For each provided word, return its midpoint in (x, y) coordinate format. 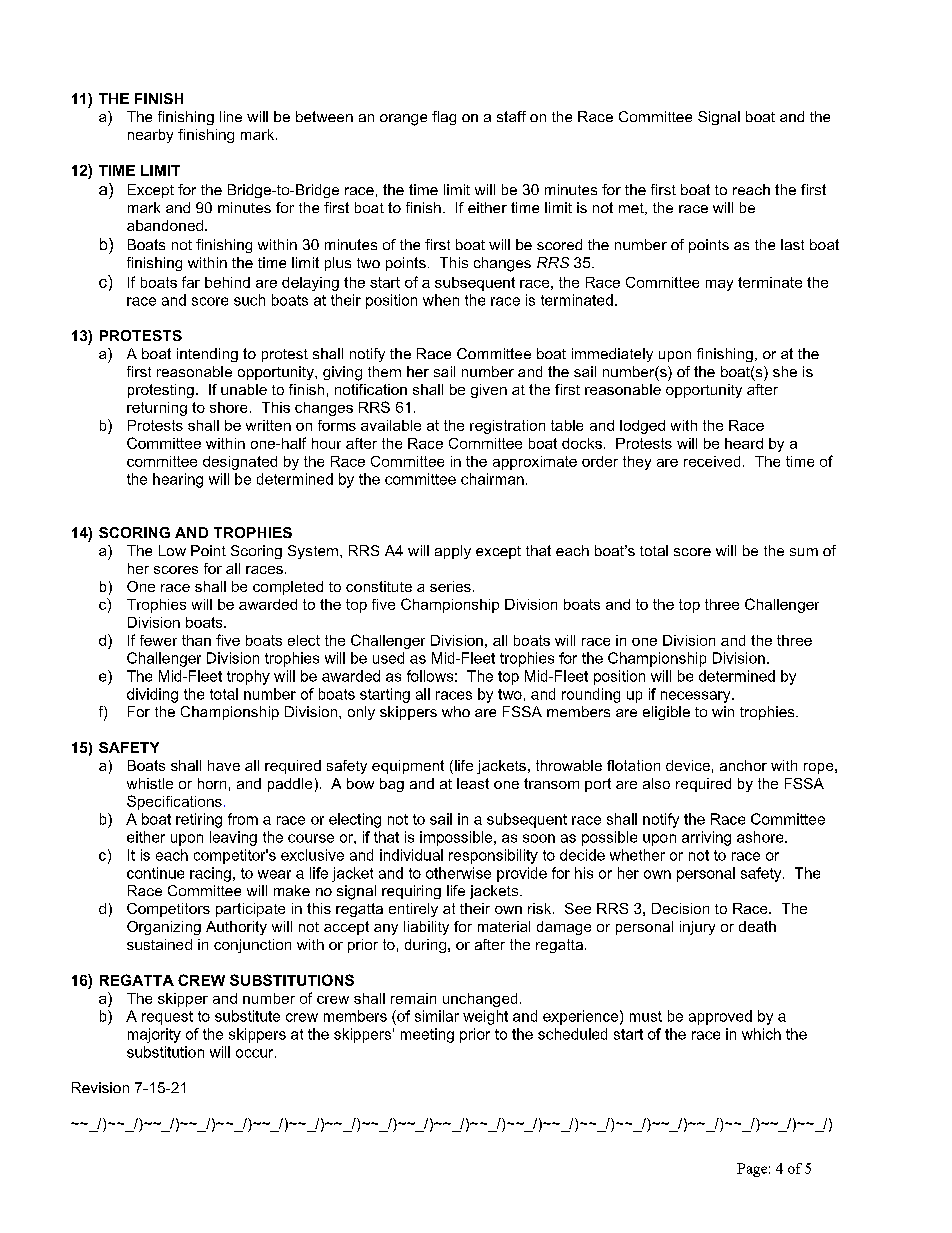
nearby (150, 136)
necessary (697, 697)
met (632, 209)
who (456, 711)
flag (444, 118)
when (441, 300)
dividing (152, 695)
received (712, 461)
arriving (706, 838)
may (719, 285)
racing (210, 874)
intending (207, 355)
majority (154, 1035)
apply (453, 552)
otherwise (458, 873)
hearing (178, 480)
